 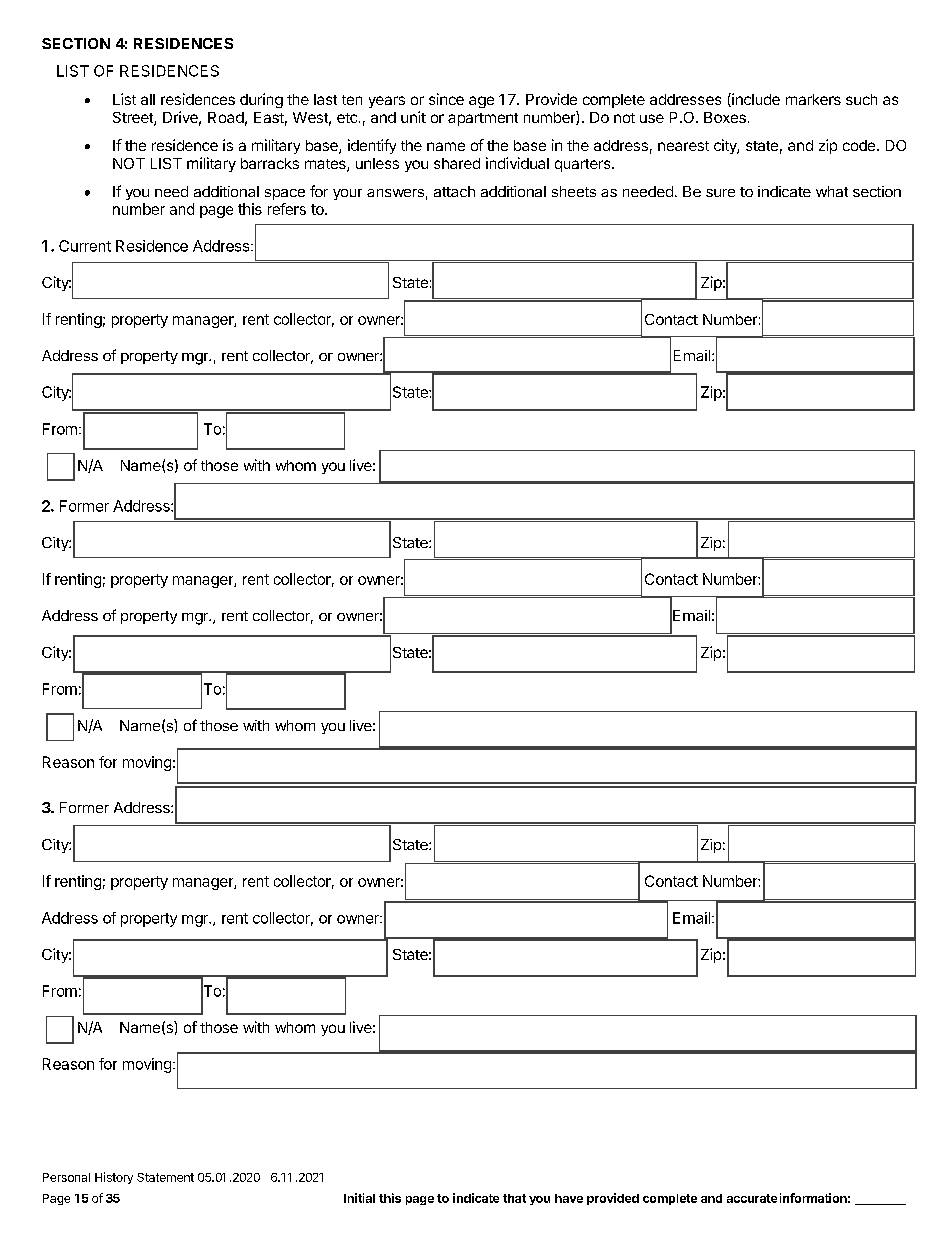 What do you see at coordinates (66, 1177) in the page?
I see `Personal` at bounding box center [66, 1177].
